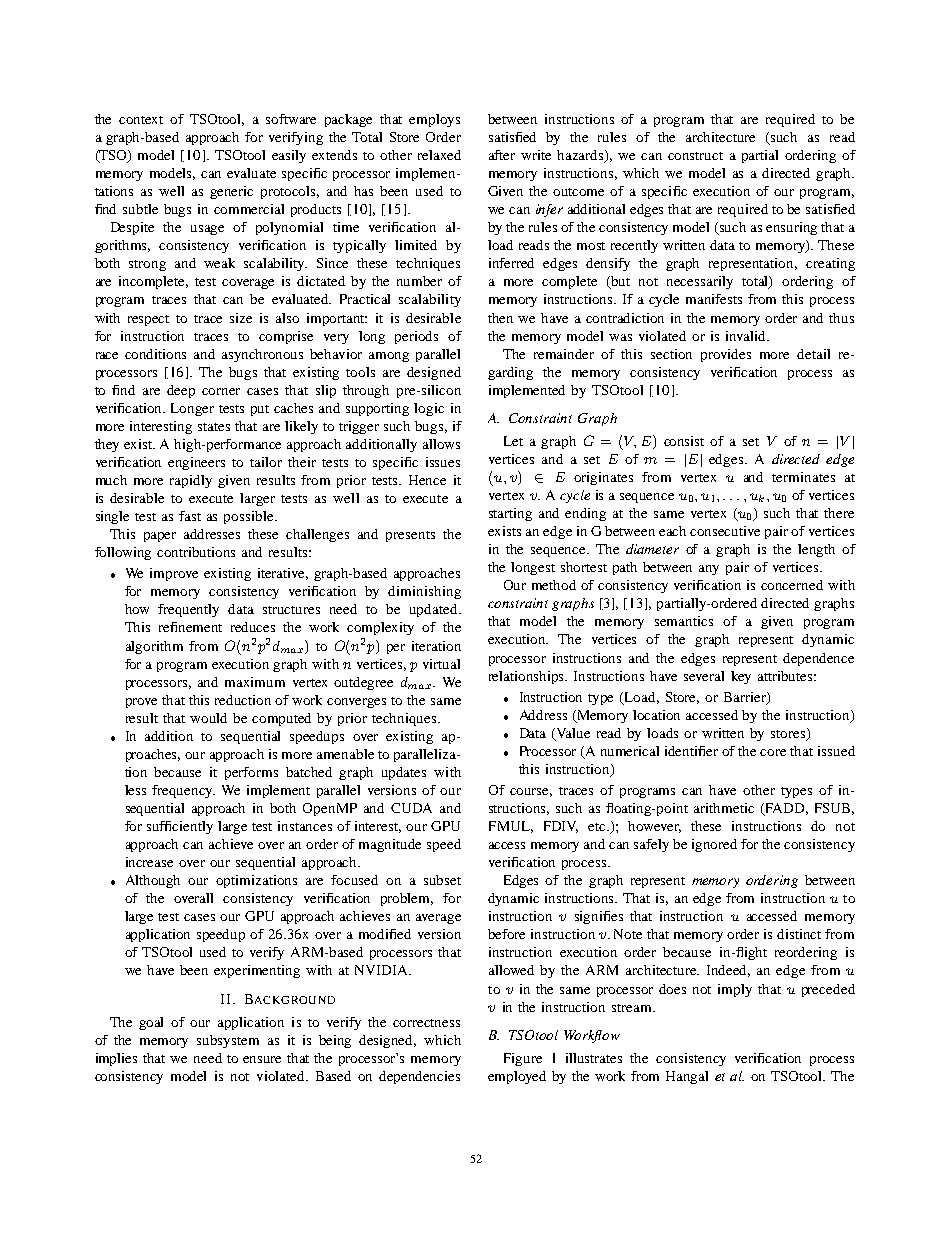 The height and width of the page is (1233, 952). What do you see at coordinates (735, 990) in the page?
I see `imply` at bounding box center [735, 990].
